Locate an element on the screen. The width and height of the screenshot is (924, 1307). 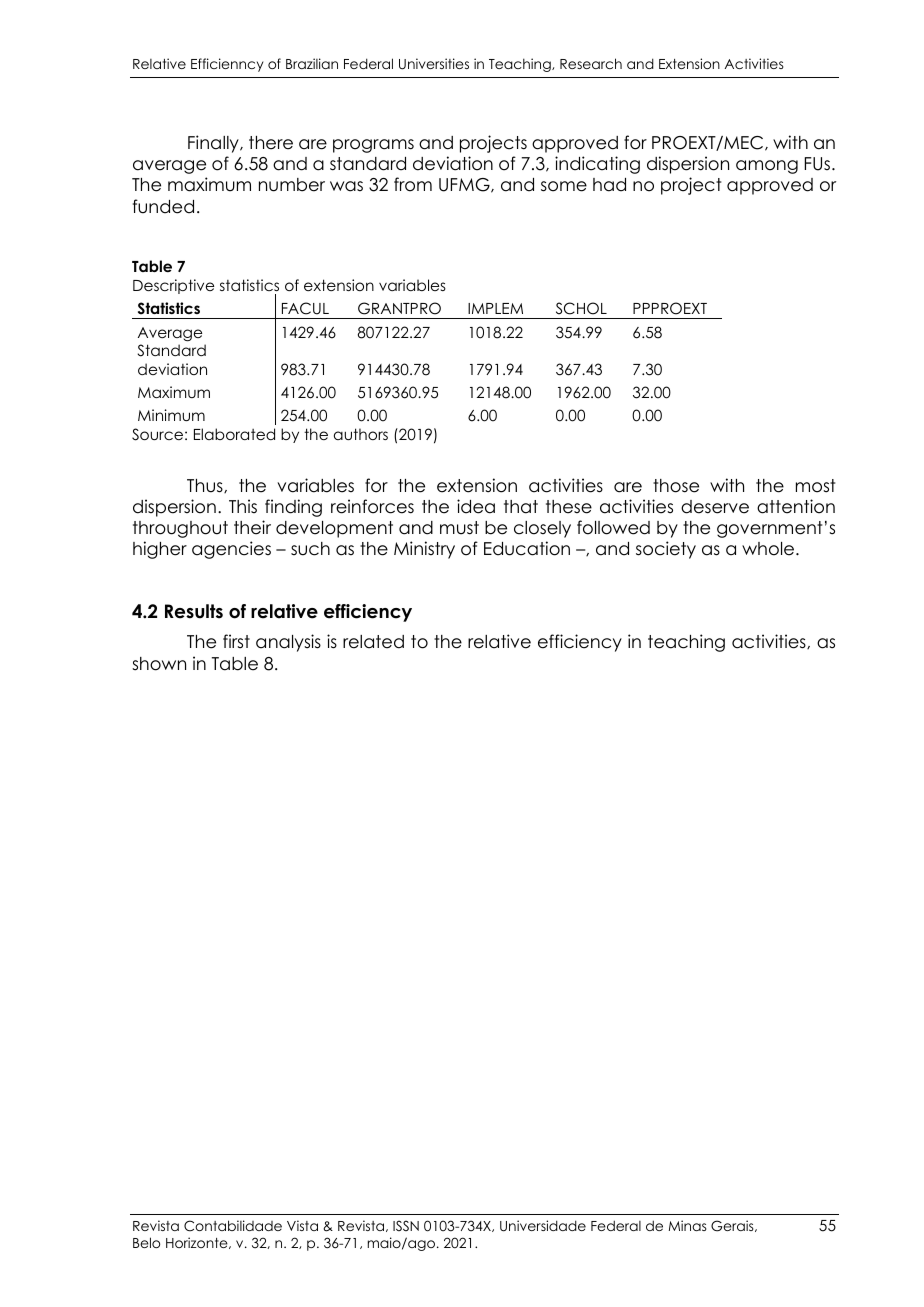
those is located at coordinates (676, 486).
